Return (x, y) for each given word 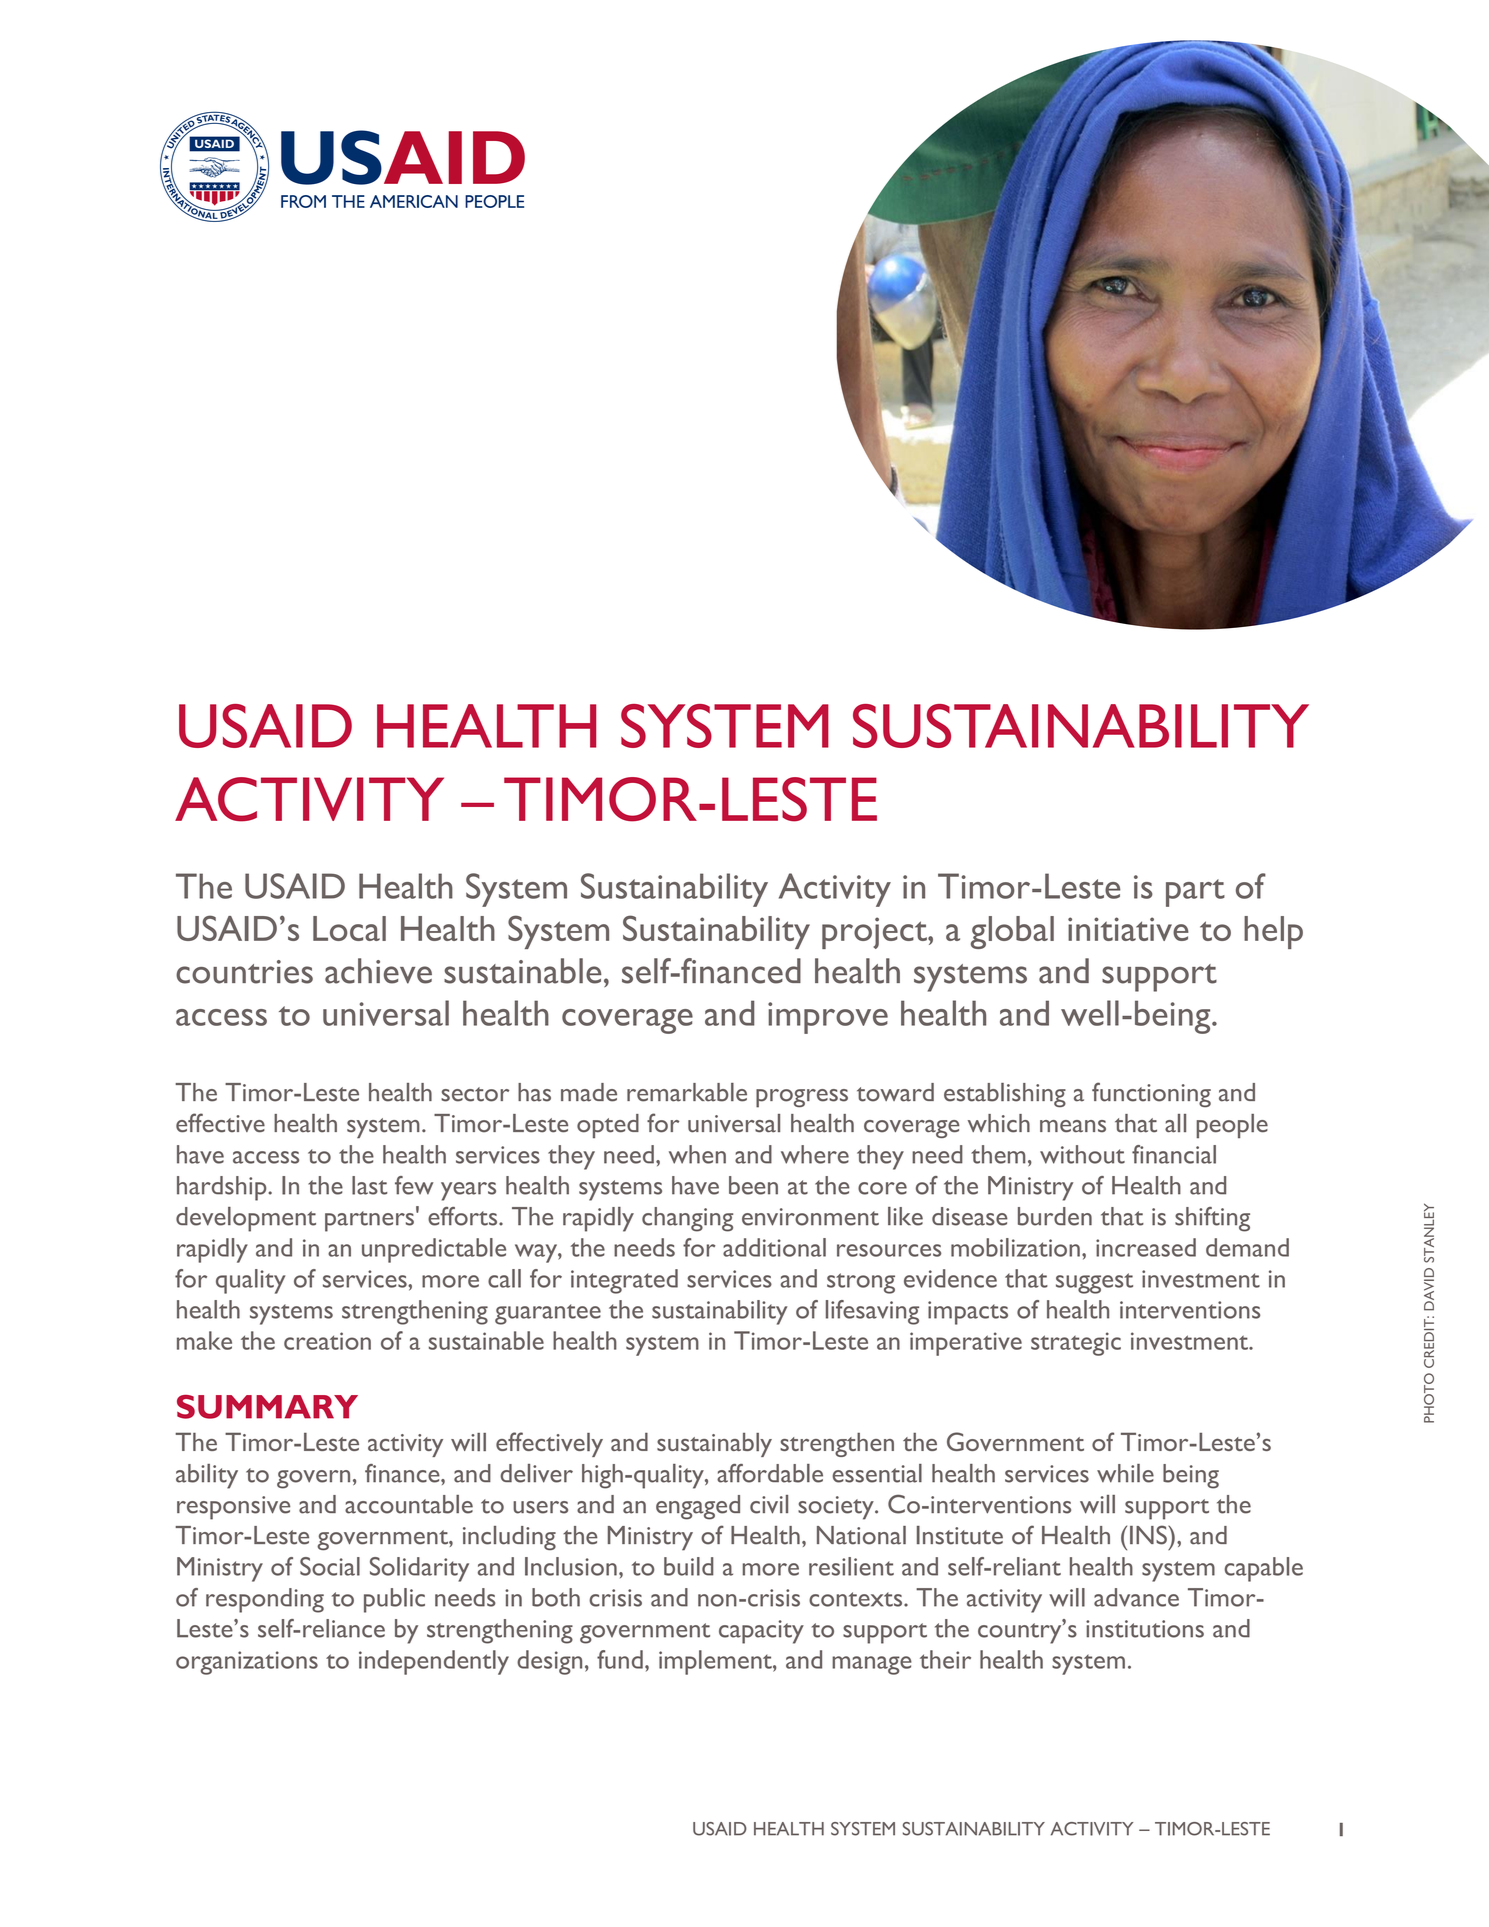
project (875, 933)
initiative (1128, 929)
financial (1174, 1154)
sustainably (714, 1445)
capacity (761, 1632)
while (1125, 1473)
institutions (1145, 1629)
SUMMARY (267, 1407)
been (753, 1185)
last (369, 1185)
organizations (247, 1663)
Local (349, 928)
